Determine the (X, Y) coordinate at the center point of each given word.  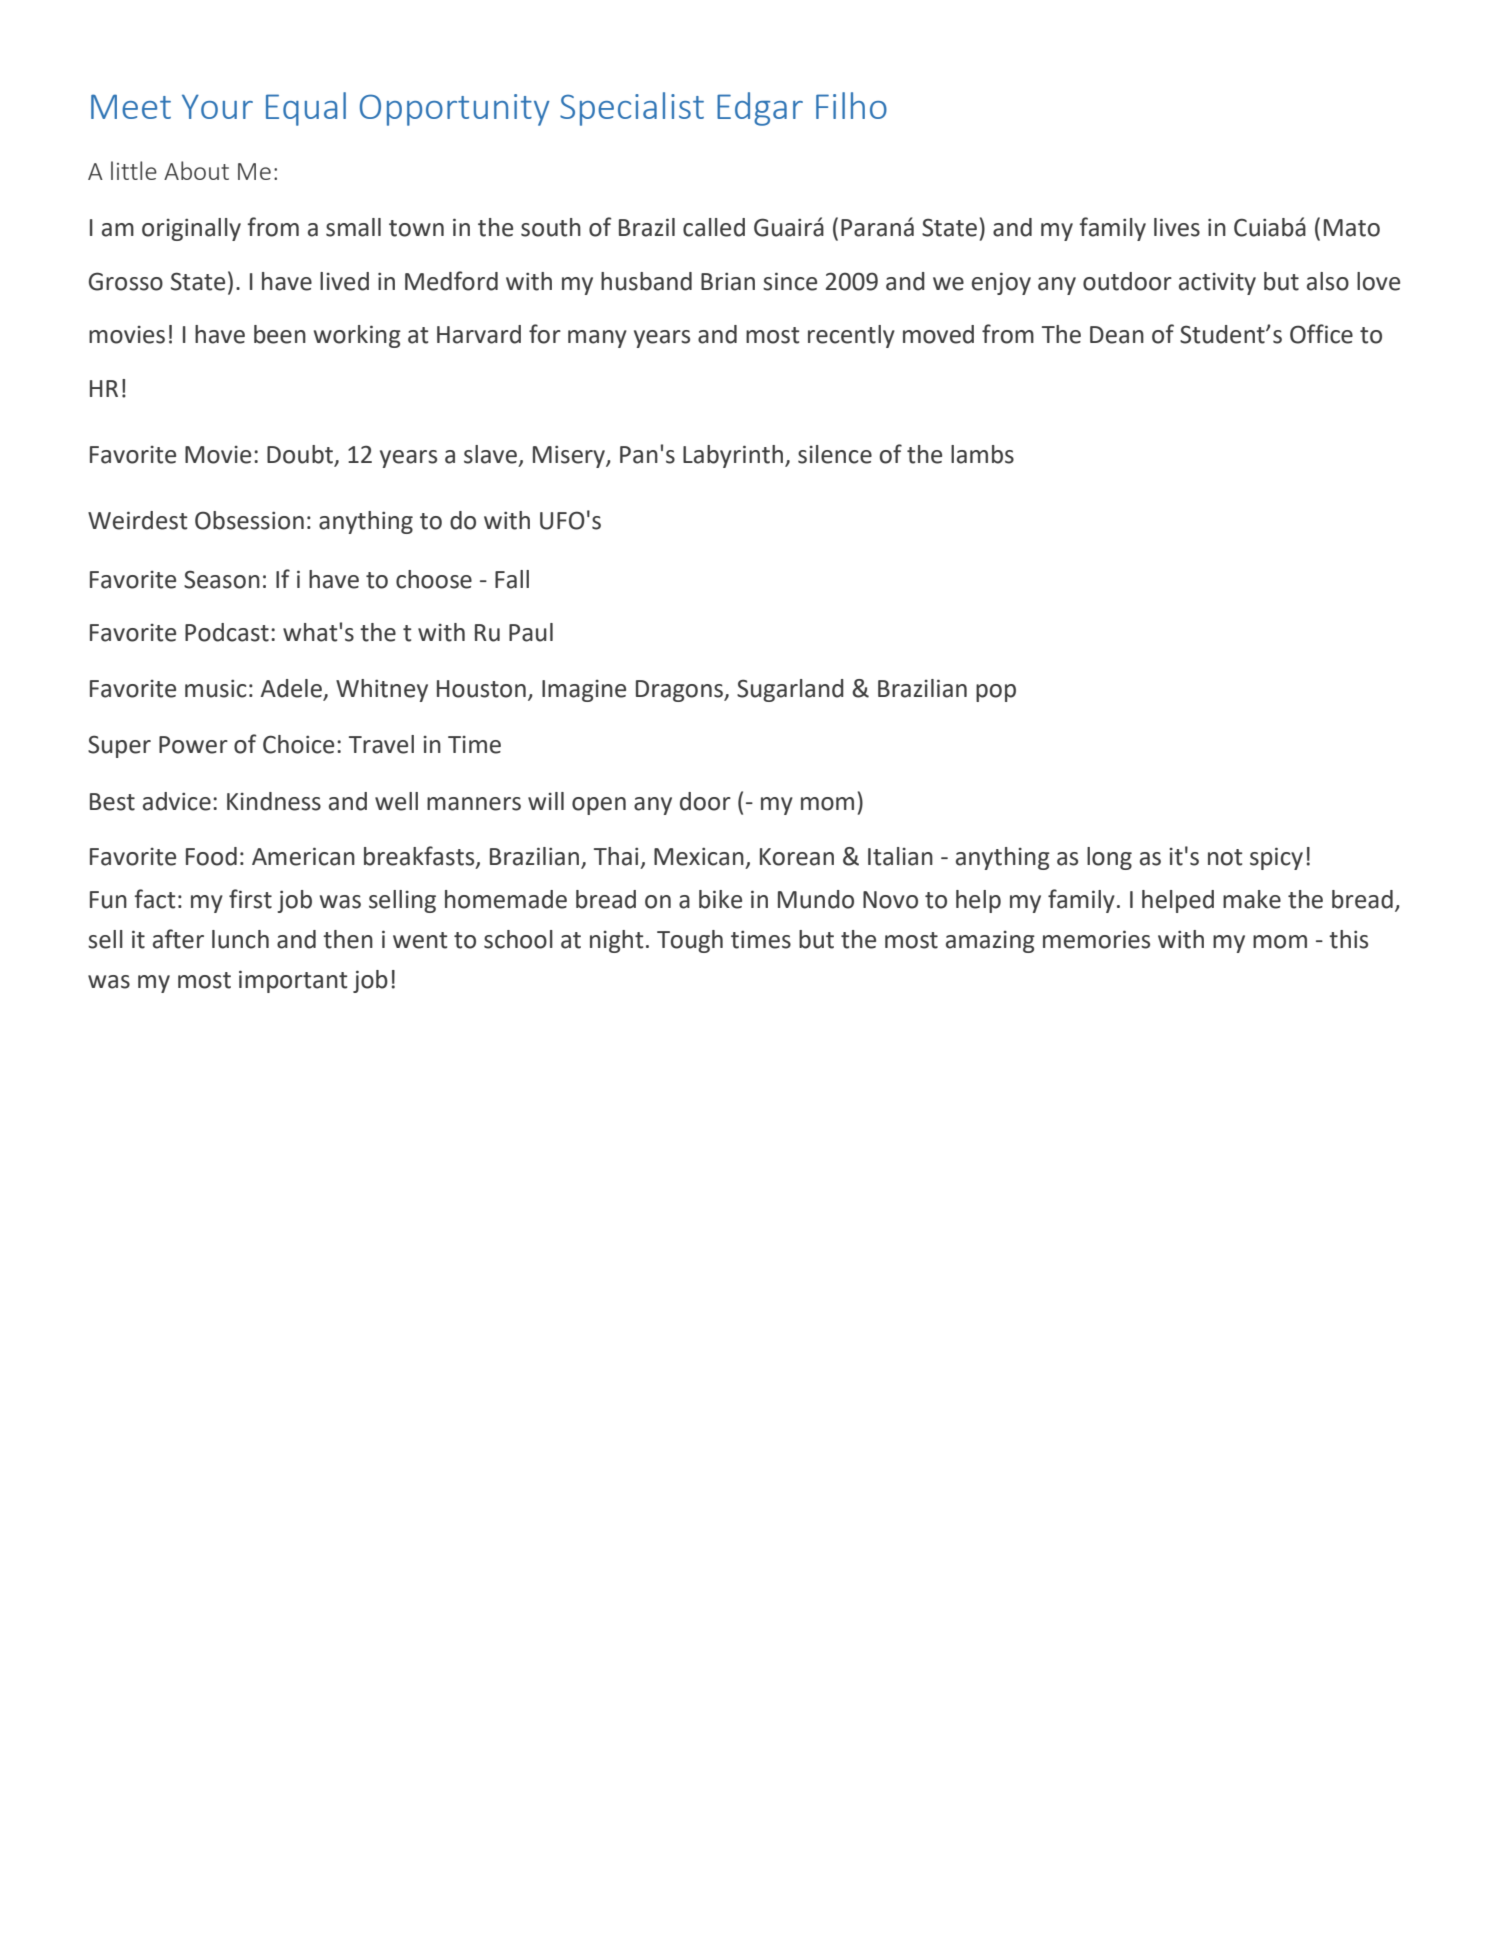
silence (835, 454)
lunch (240, 939)
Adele (292, 689)
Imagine (584, 691)
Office (1321, 334)
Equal (306, 109)
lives (1177, 227)
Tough (690, 941)
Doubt (301, 455)
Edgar (760, 109)
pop (996, 693)
